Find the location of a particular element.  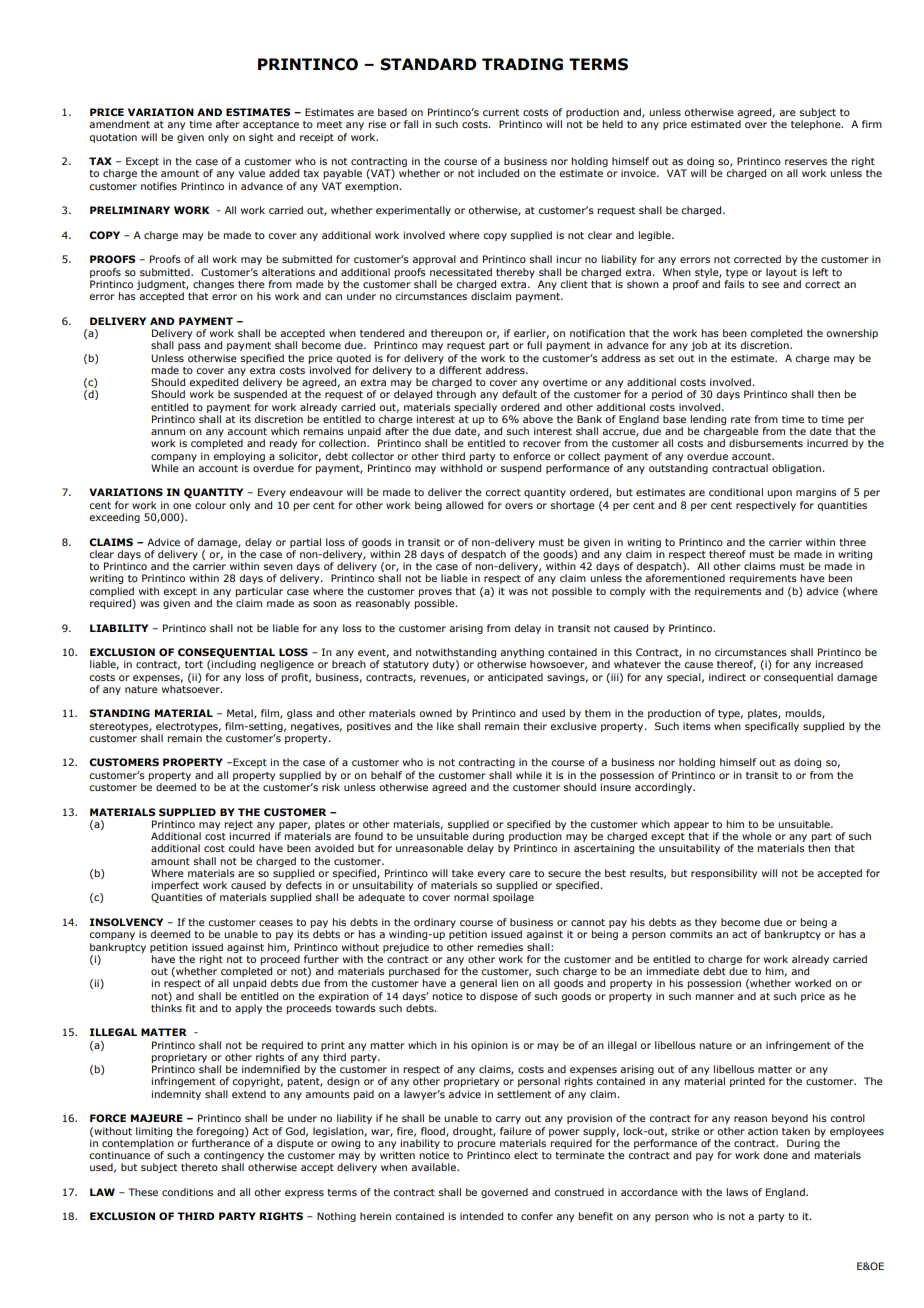

conditions is located at coordinates (187, 1192).
